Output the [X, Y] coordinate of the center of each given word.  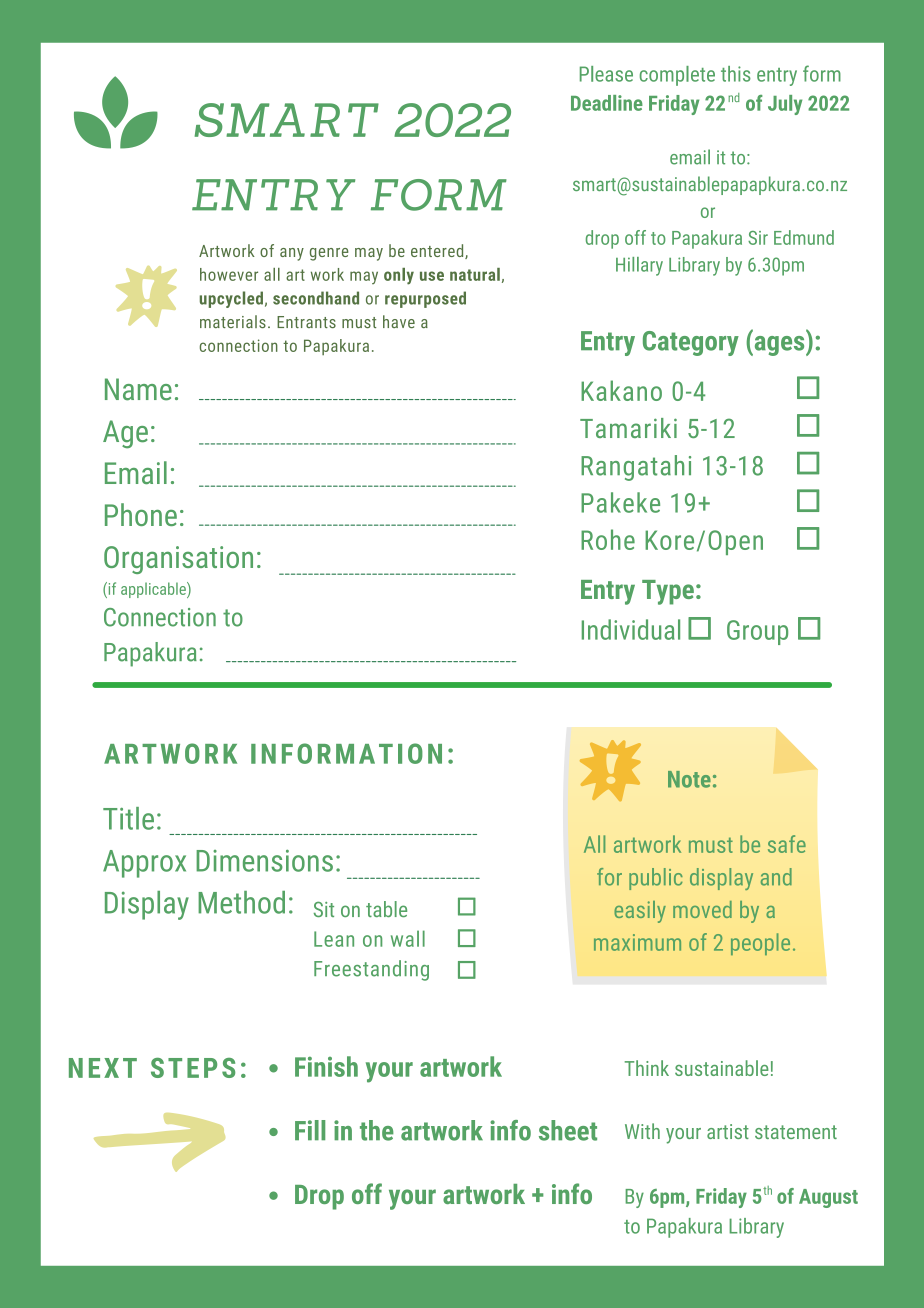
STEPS [193, 1068]
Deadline [607, 103]
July [785, 105]
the [377, 1130]
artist [728, 1131]
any [292, 254]
